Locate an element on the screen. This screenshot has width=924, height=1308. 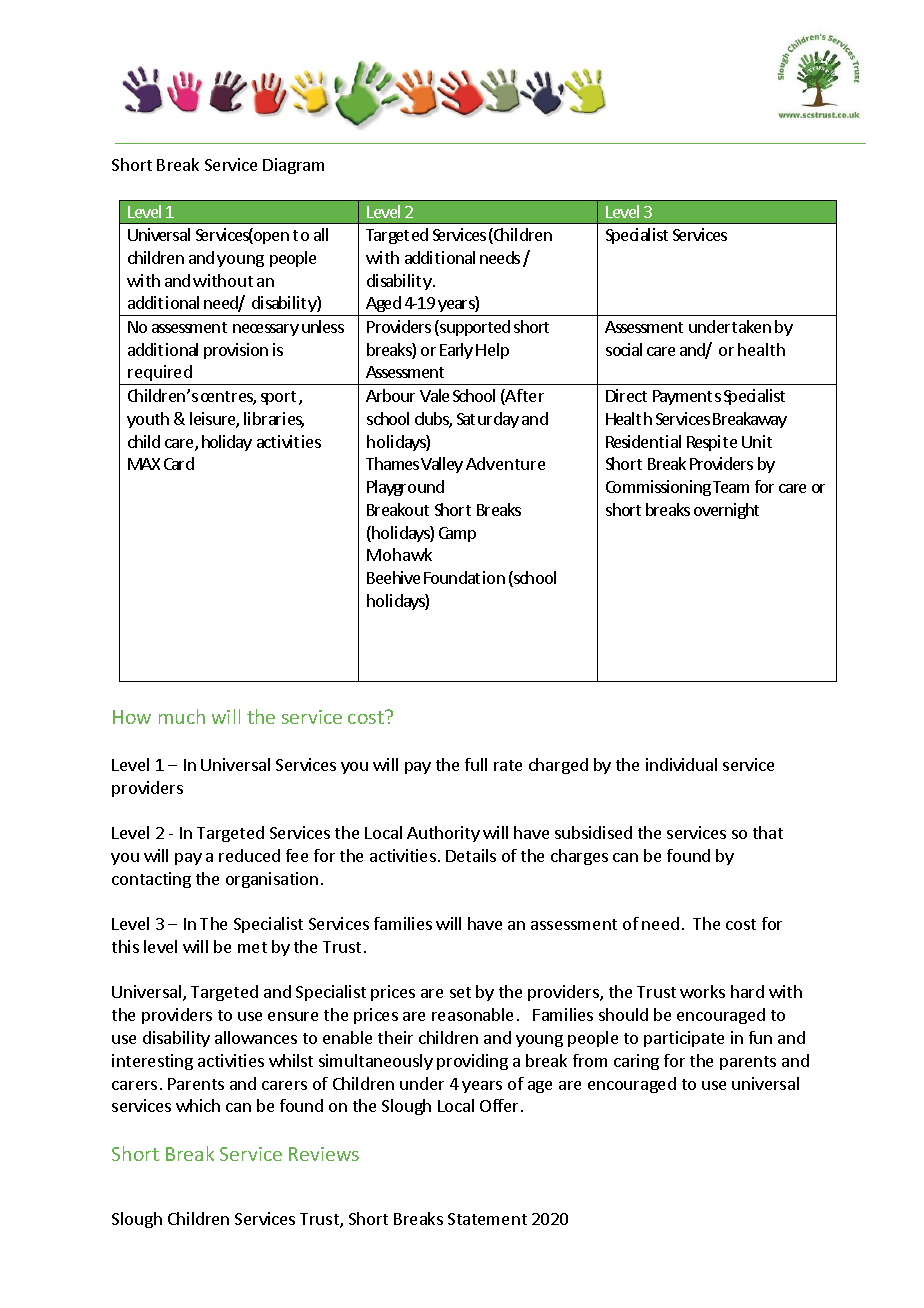
Statement is located at coordinates (487, 1219).
